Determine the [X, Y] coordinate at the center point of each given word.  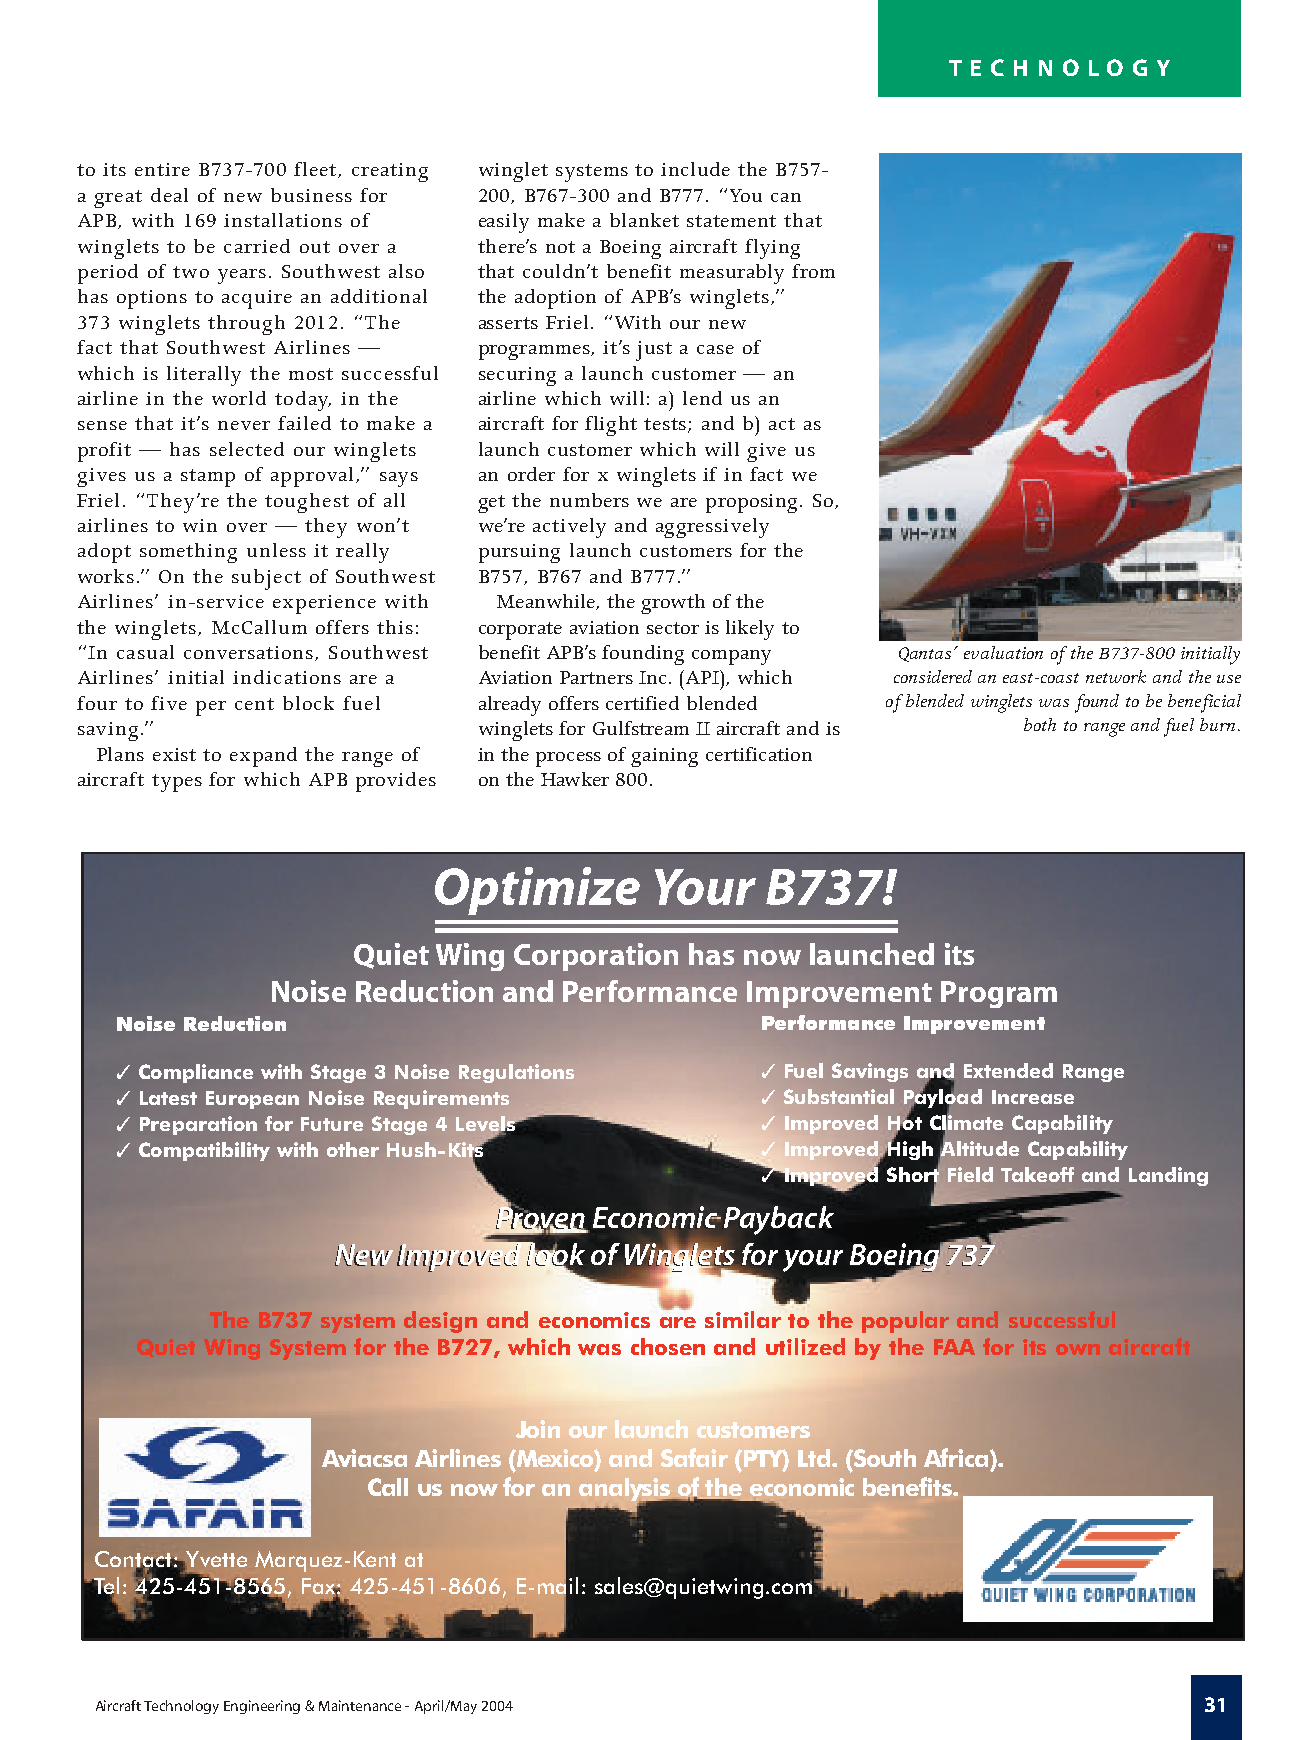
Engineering [262, 1707]
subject [266, 579]
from [813, 271]
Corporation [596, 957]
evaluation [1003, 652]
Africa [957, 1457]
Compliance [196, 1073]
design [440, 1322]
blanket [644, 220]
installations [283, 220]
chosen [668, 1346]
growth [673, 604]
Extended [1008, 1070]
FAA [954, 1347]
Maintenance [360, 1705]
